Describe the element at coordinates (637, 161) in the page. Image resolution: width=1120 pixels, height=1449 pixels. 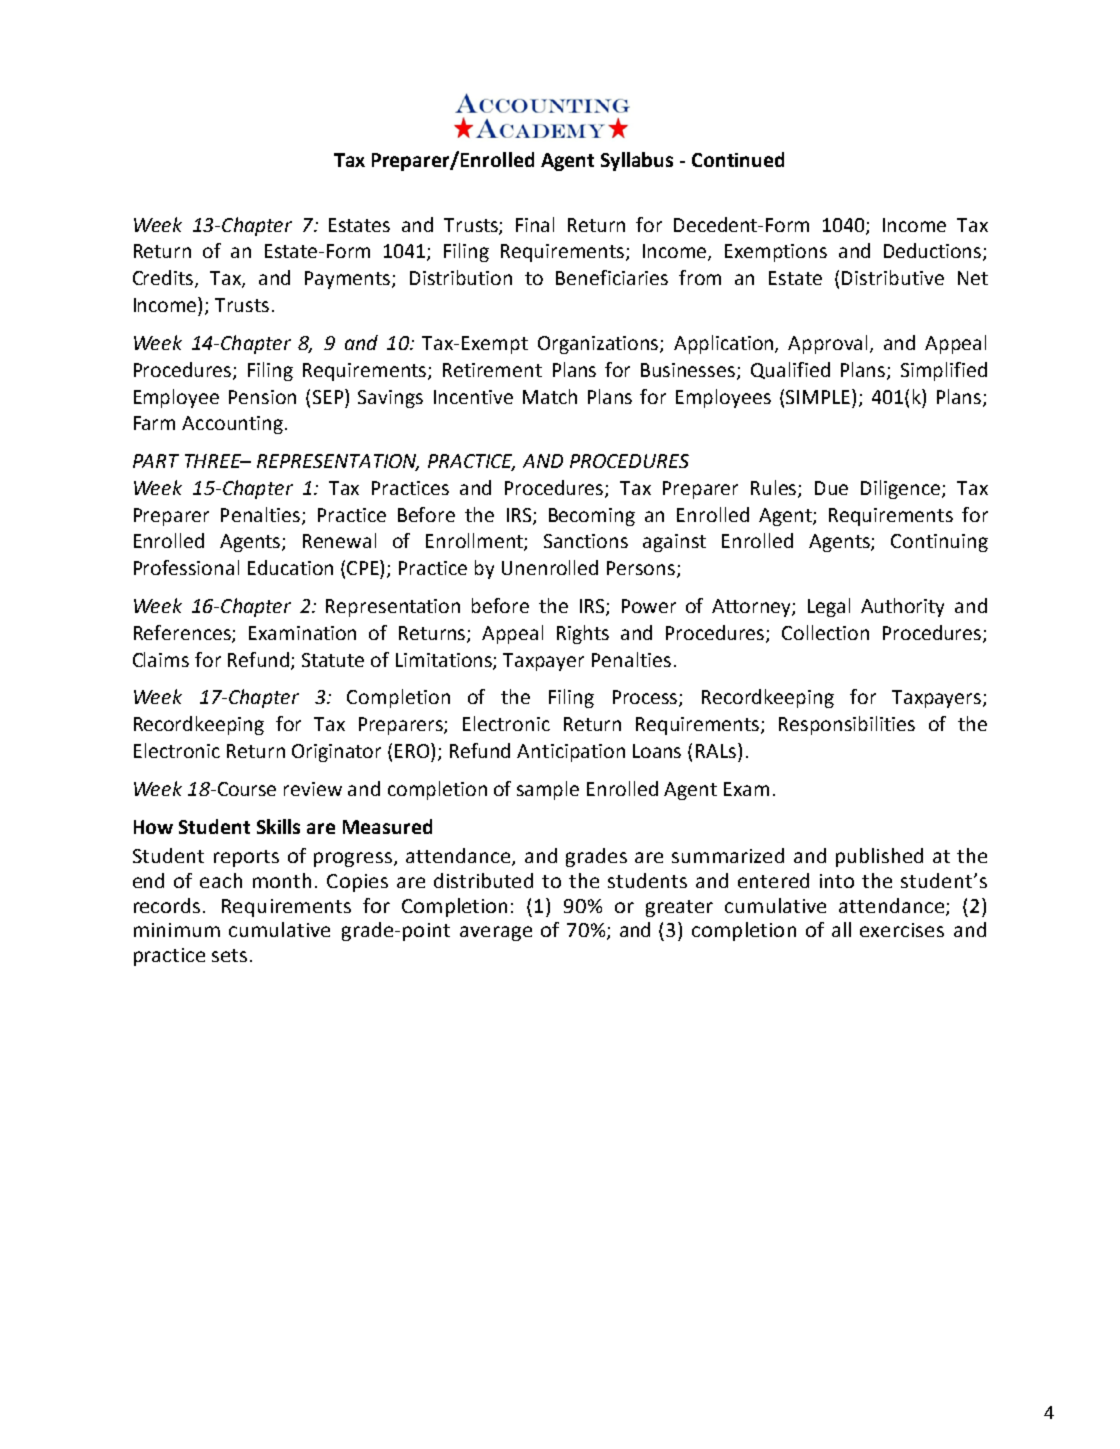
I see `Syllabus` at that location.
